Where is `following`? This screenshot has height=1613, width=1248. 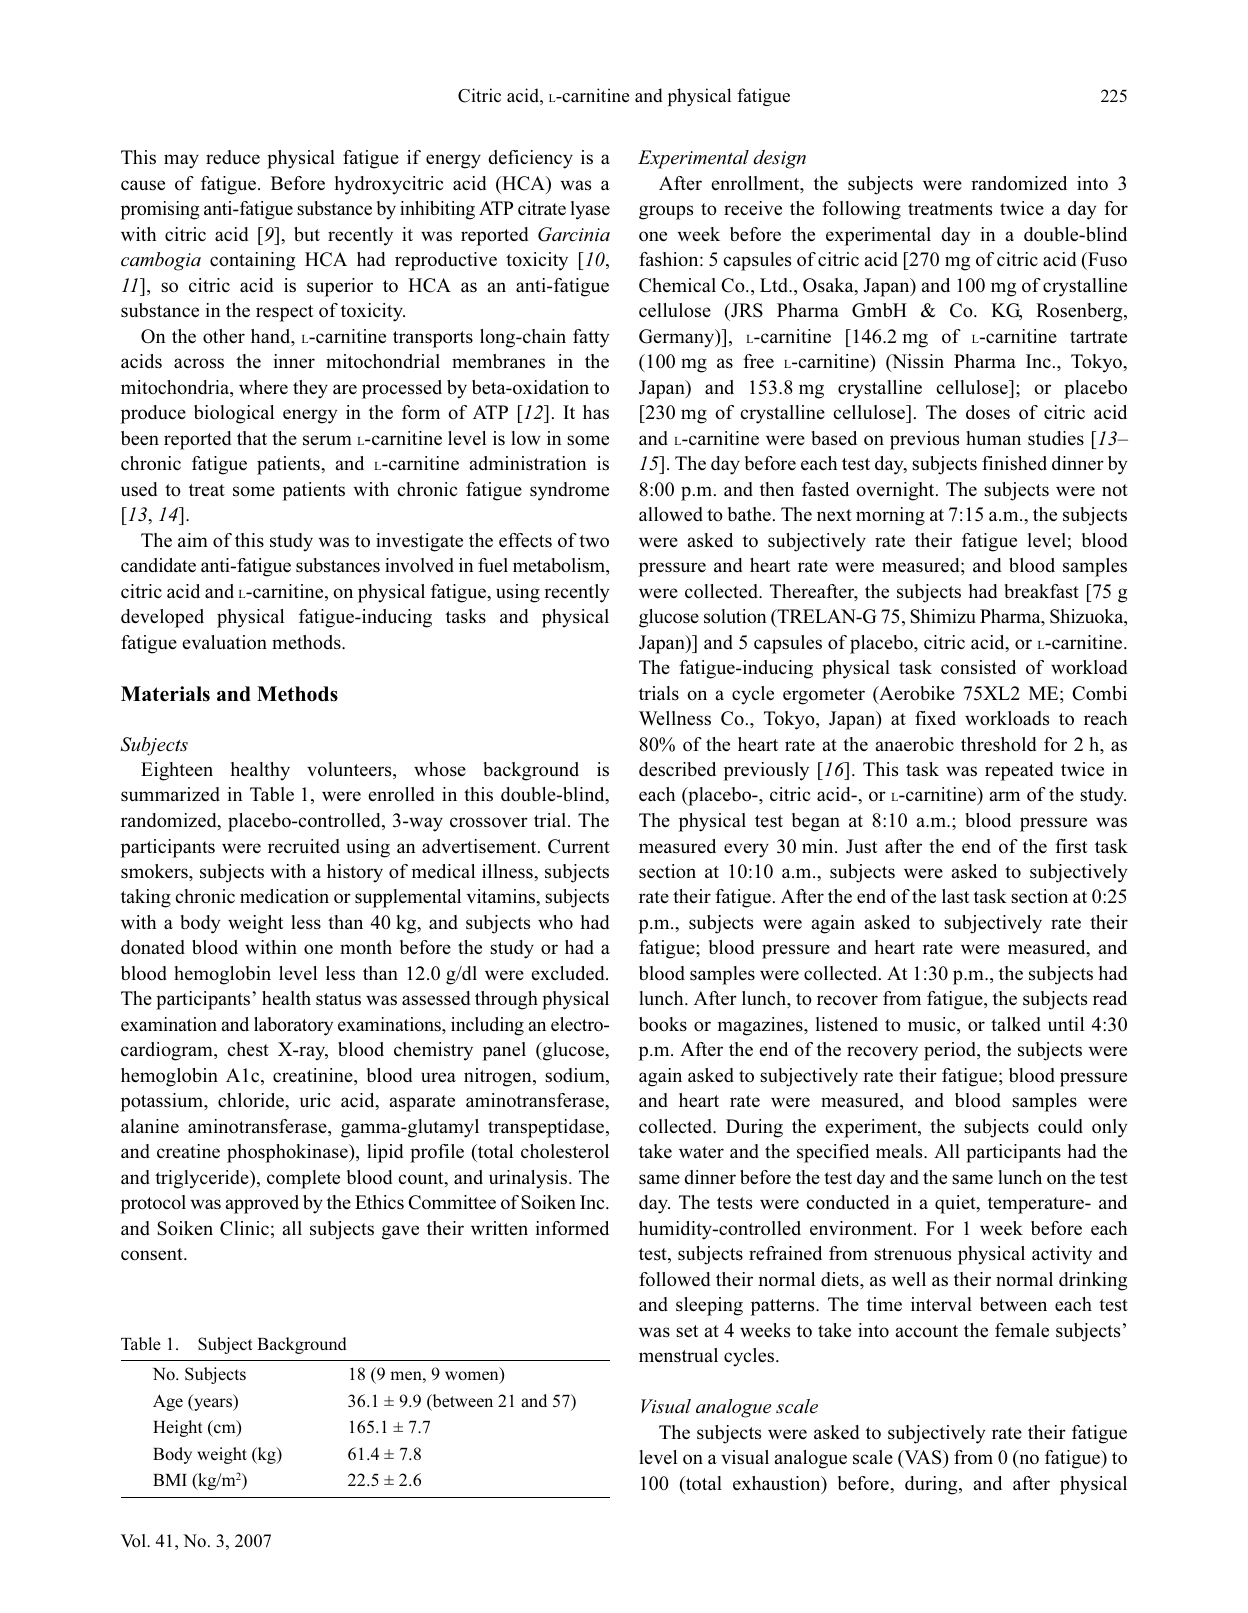
following is located at coordinates (861, 210).
